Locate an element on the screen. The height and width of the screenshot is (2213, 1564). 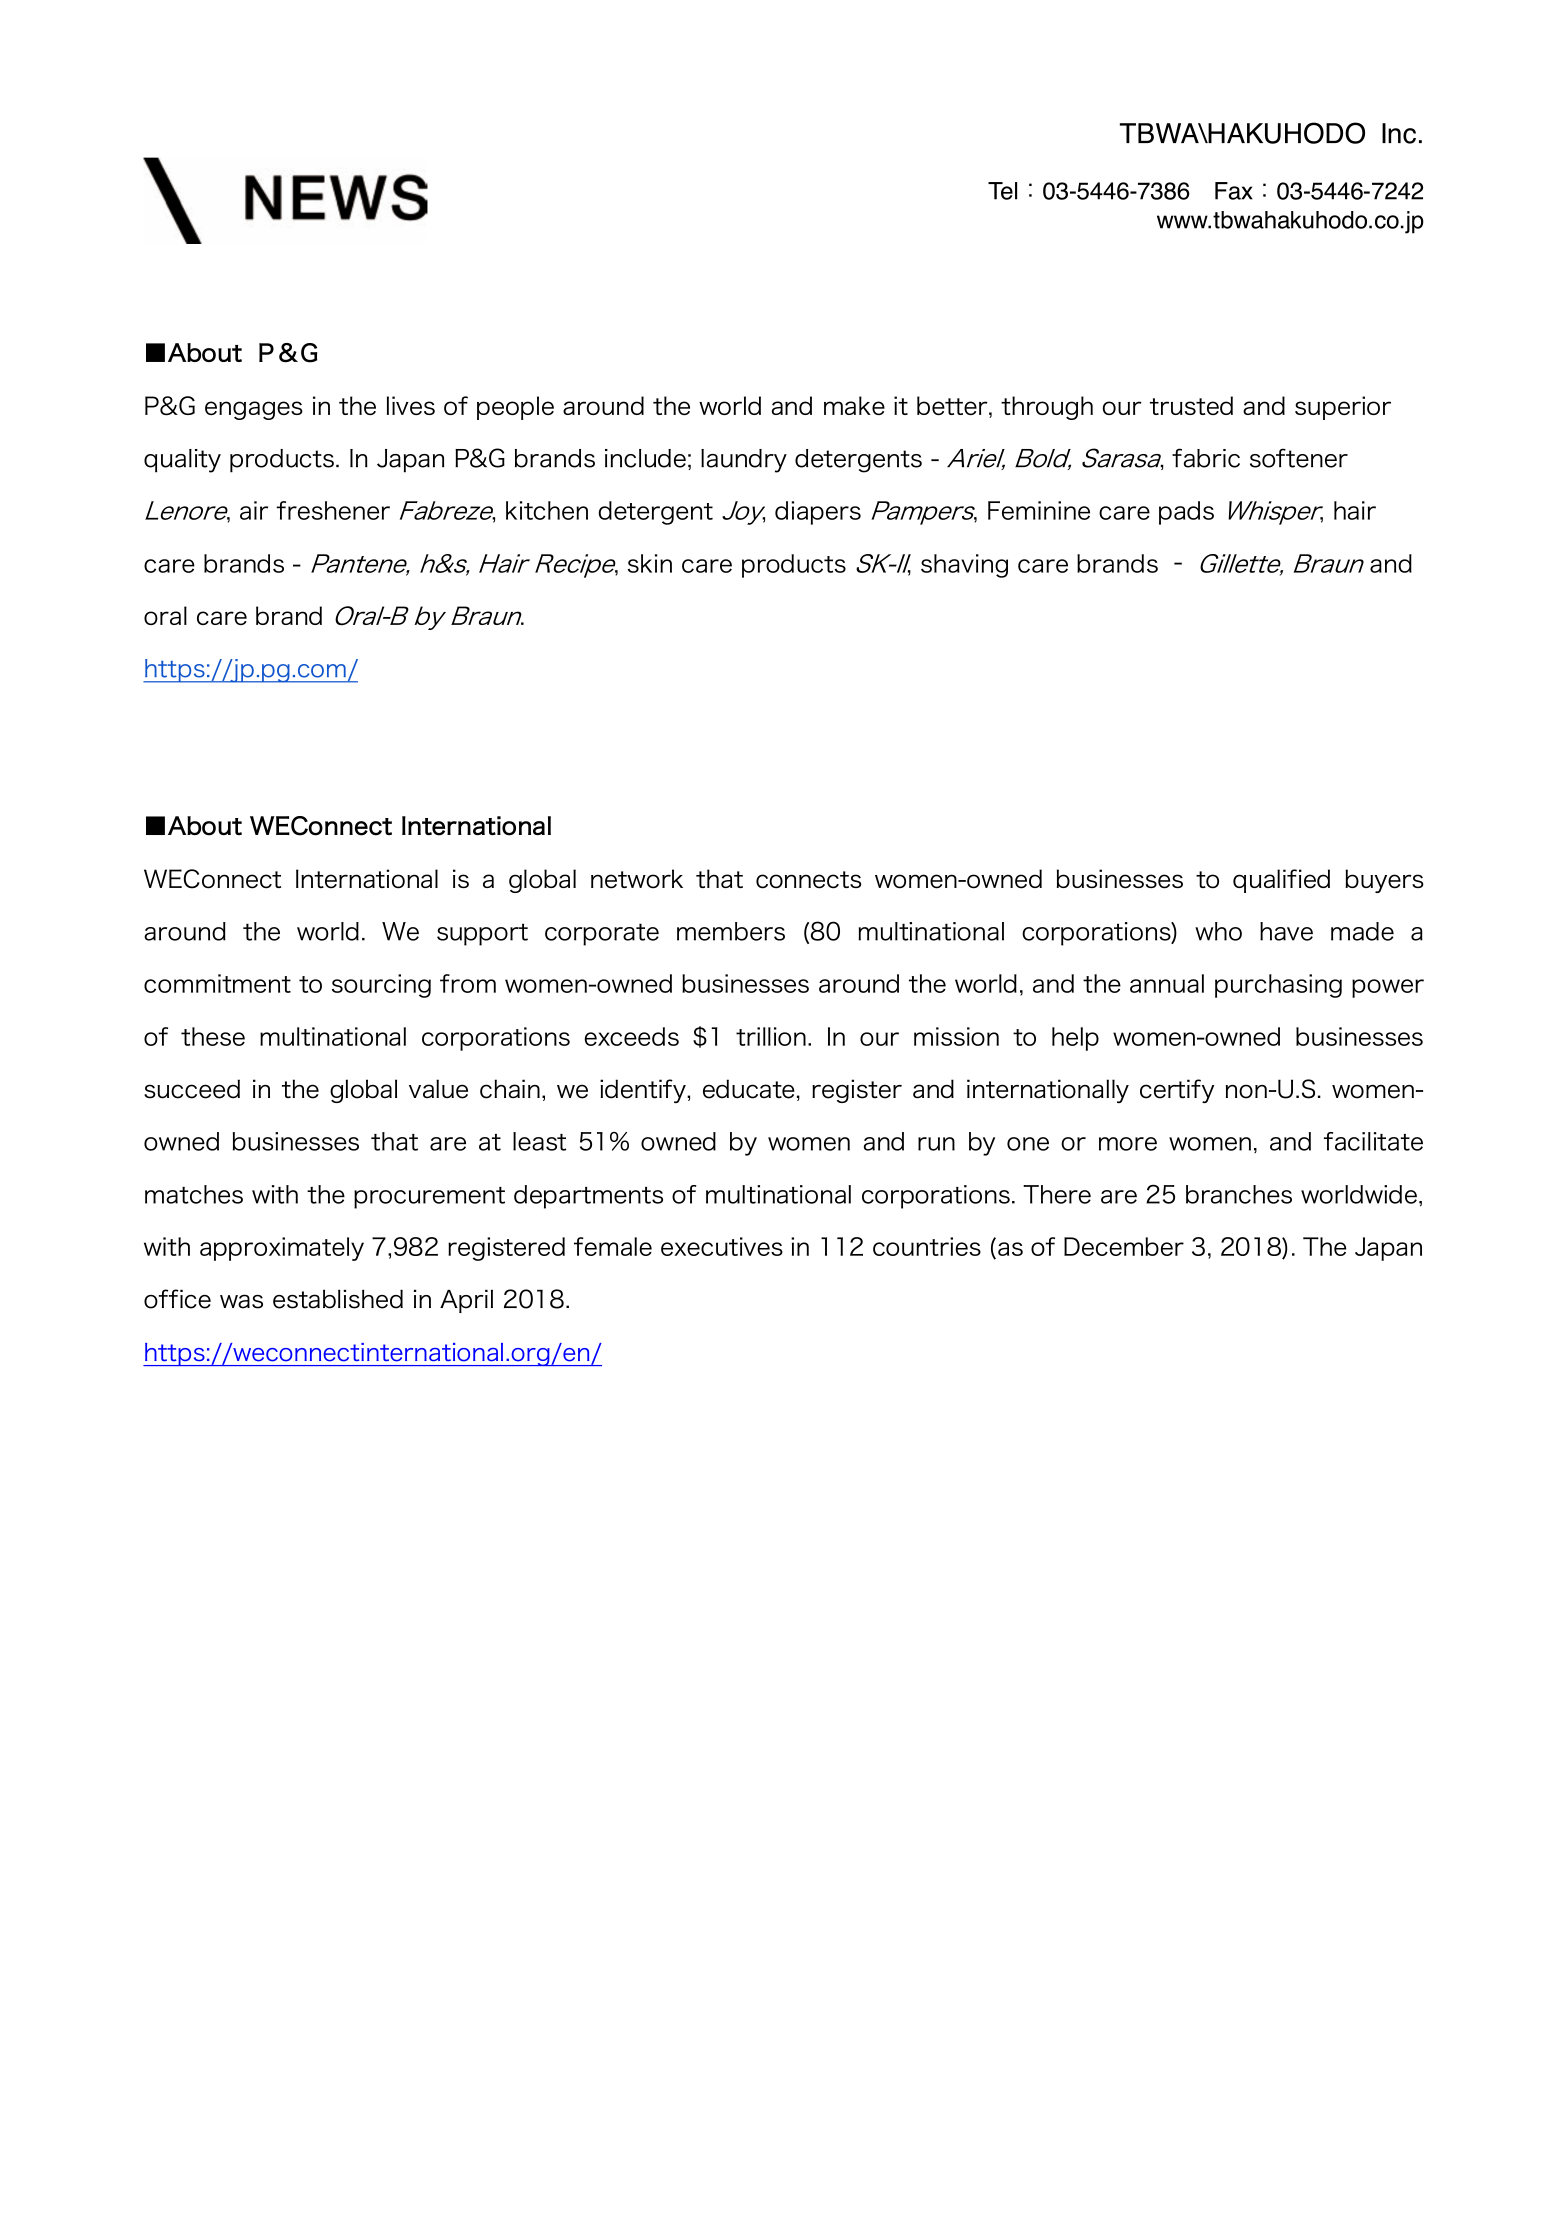
established is located at coordinates (338, 1299).
